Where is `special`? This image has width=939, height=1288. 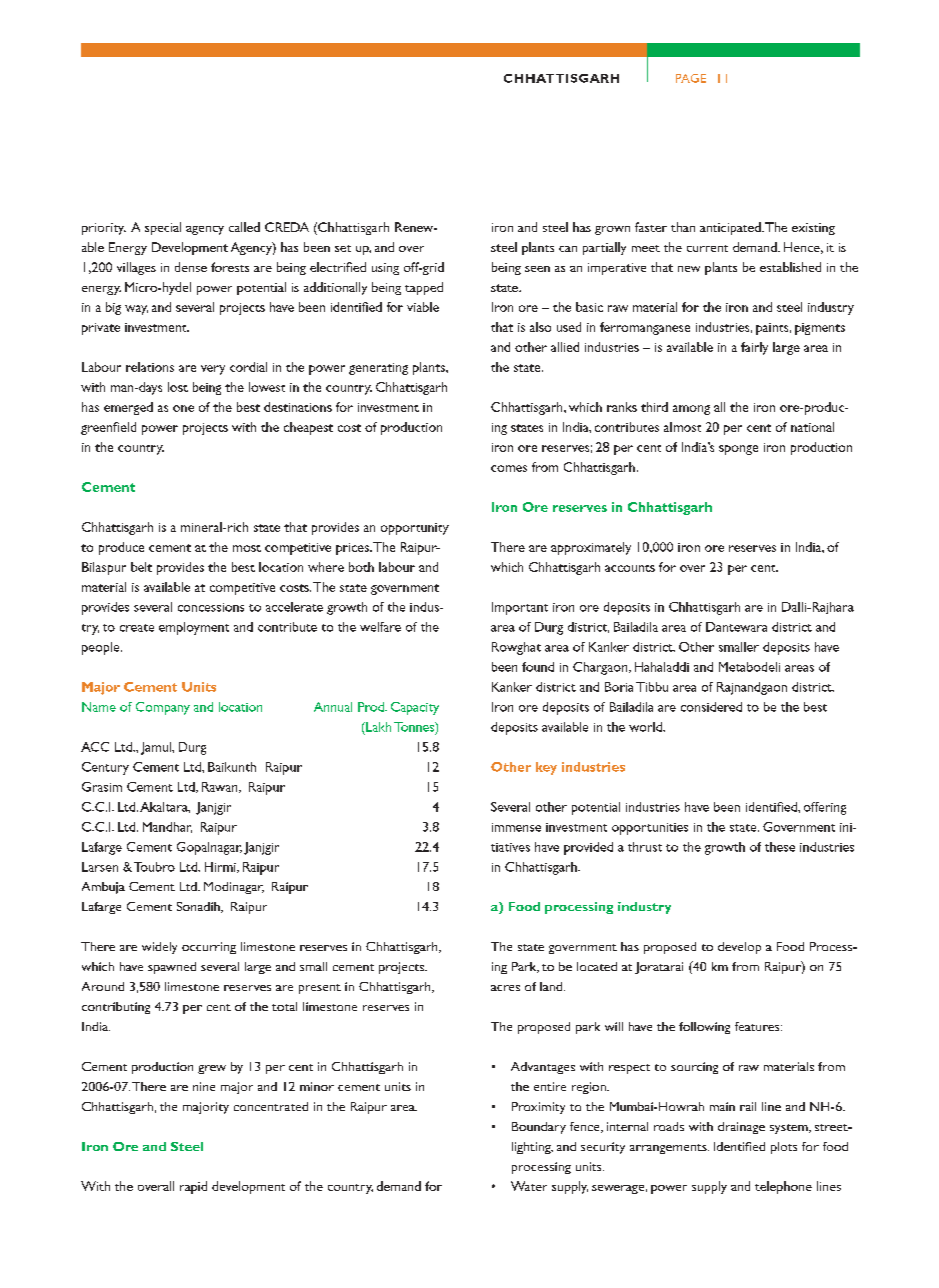 special is located at coordinates (163, 228).
